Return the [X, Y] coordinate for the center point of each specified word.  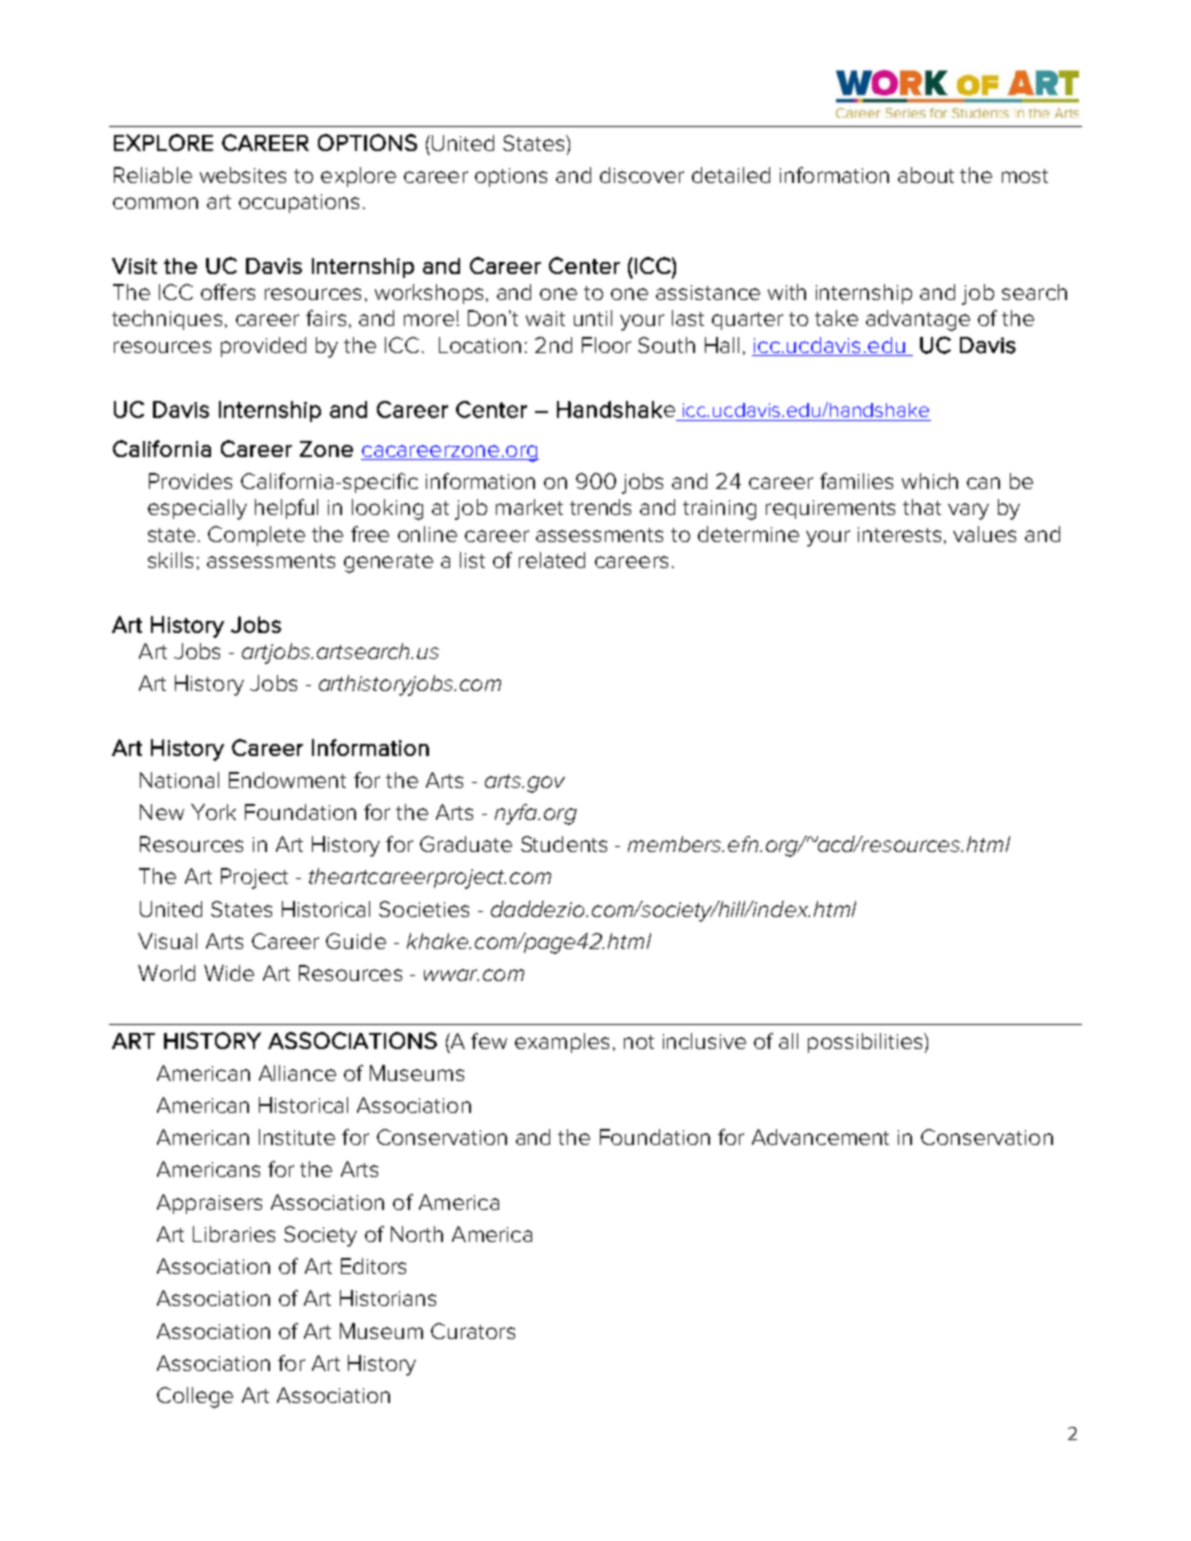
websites [243, 175]
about [926, 175]
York [213, 812]
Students [564, 844]
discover [642, 175]
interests [899, 534]
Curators [473, 1331]
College [195, 1397]
